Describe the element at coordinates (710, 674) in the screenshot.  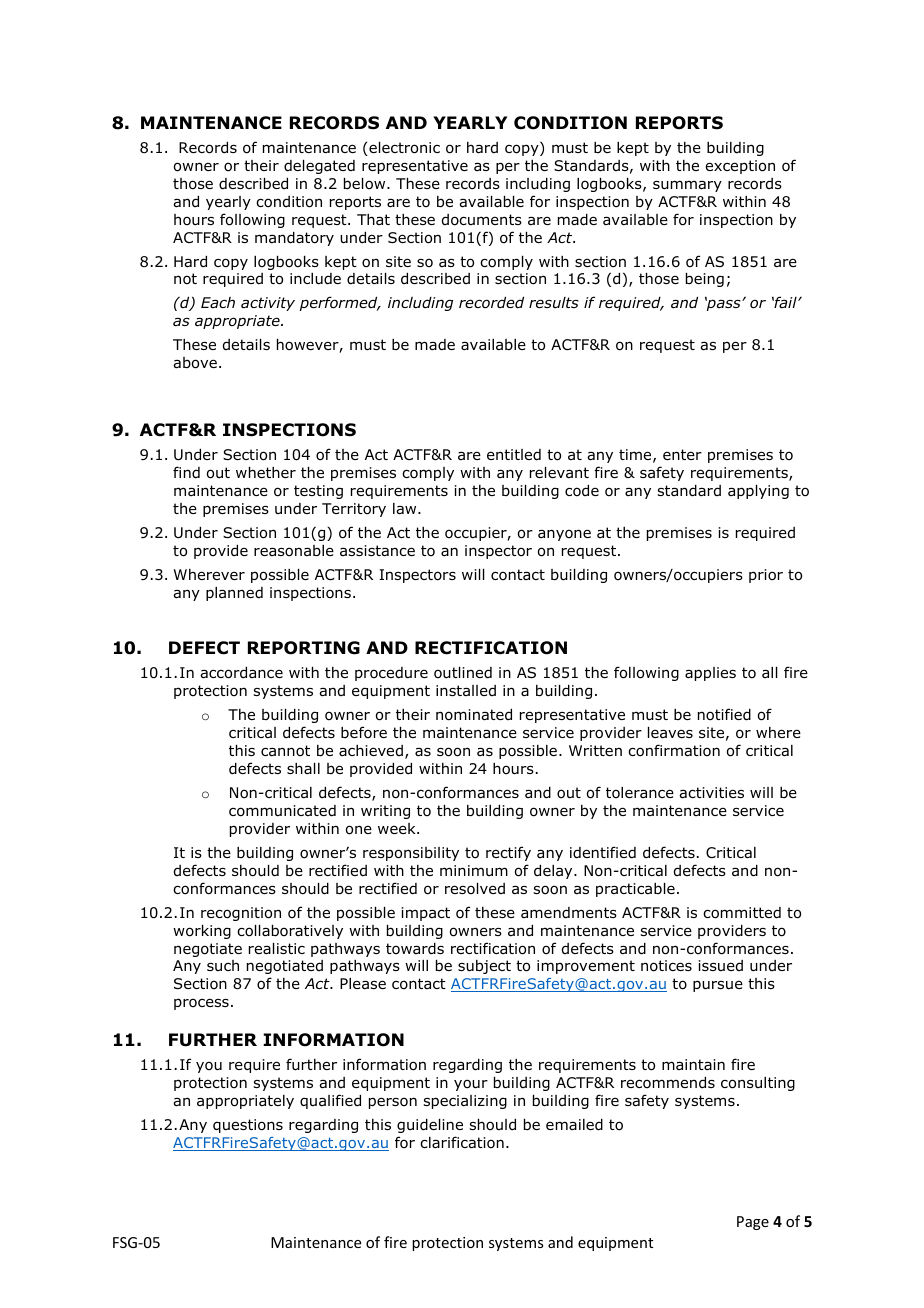
I see `applies` at that location.
